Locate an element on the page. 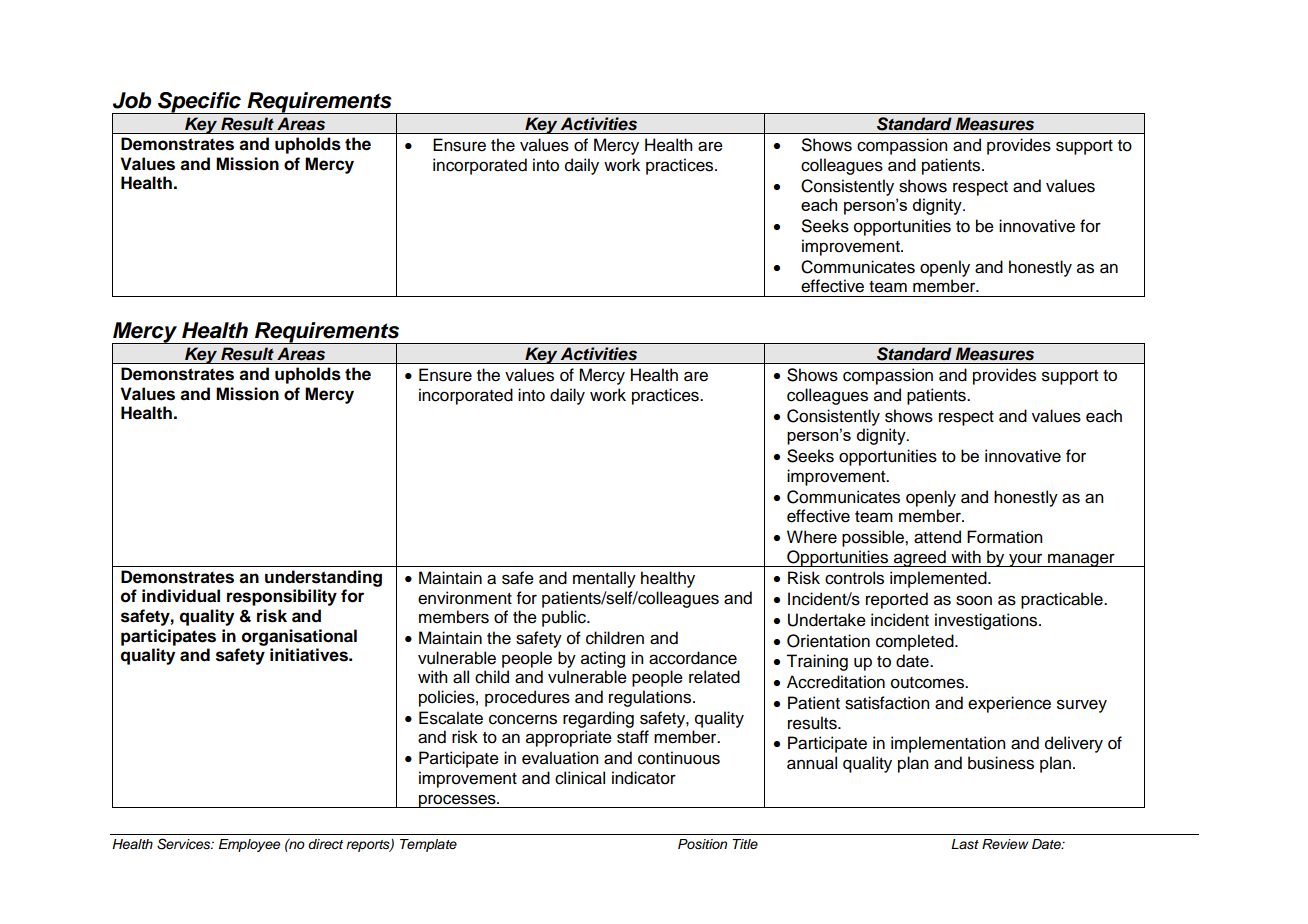  Specific is located at coordinates (199, 103).
